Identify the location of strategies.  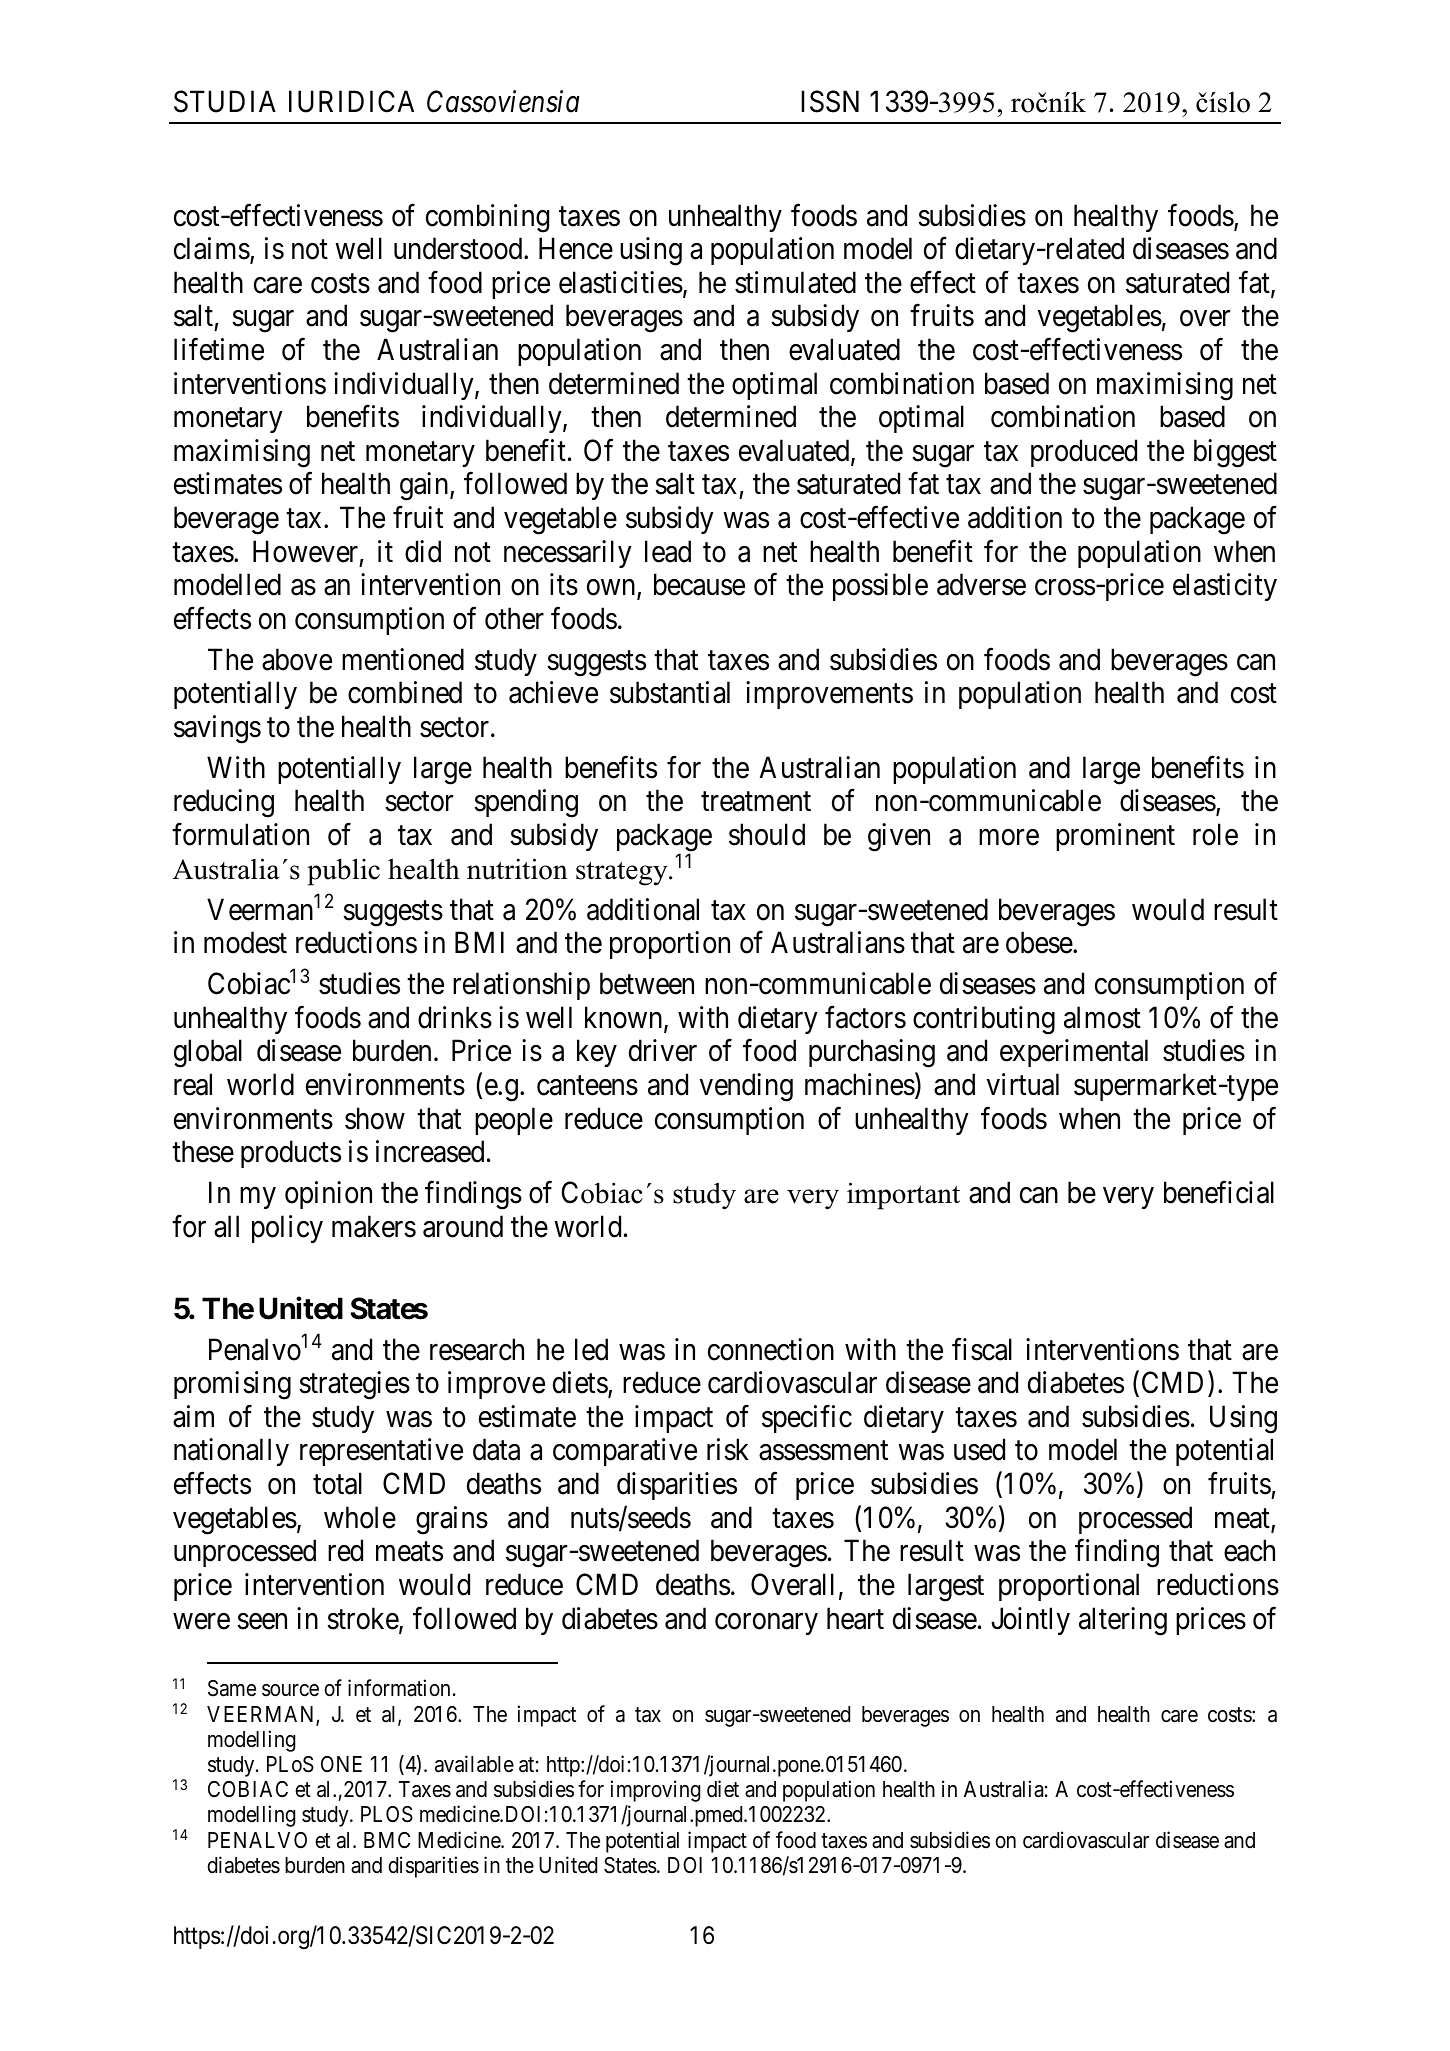
(354, 1385).
